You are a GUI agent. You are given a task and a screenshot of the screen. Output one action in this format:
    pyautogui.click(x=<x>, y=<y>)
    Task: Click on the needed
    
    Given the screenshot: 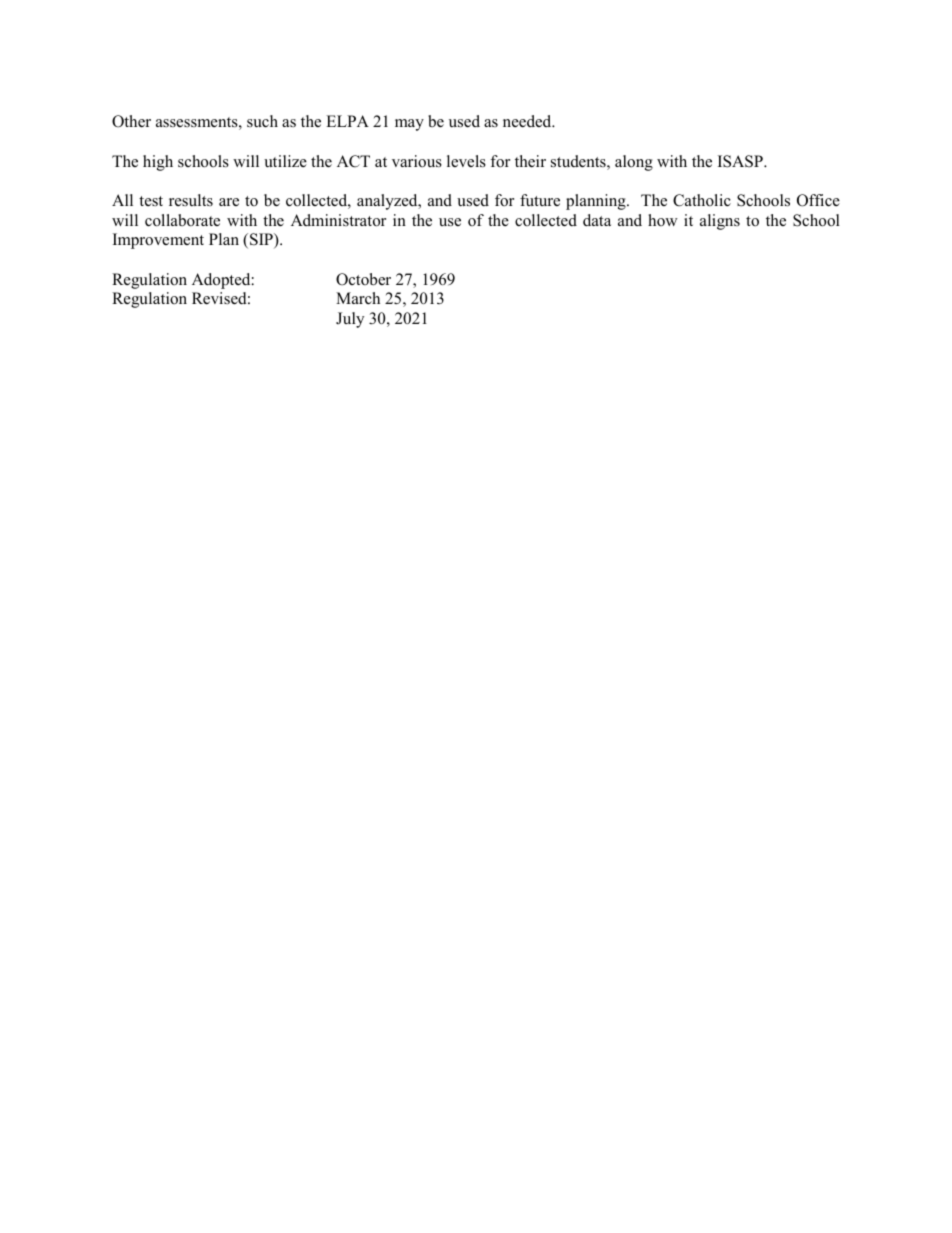 What is the action you would take?
    pyautogui.click(x=528, y=121)
